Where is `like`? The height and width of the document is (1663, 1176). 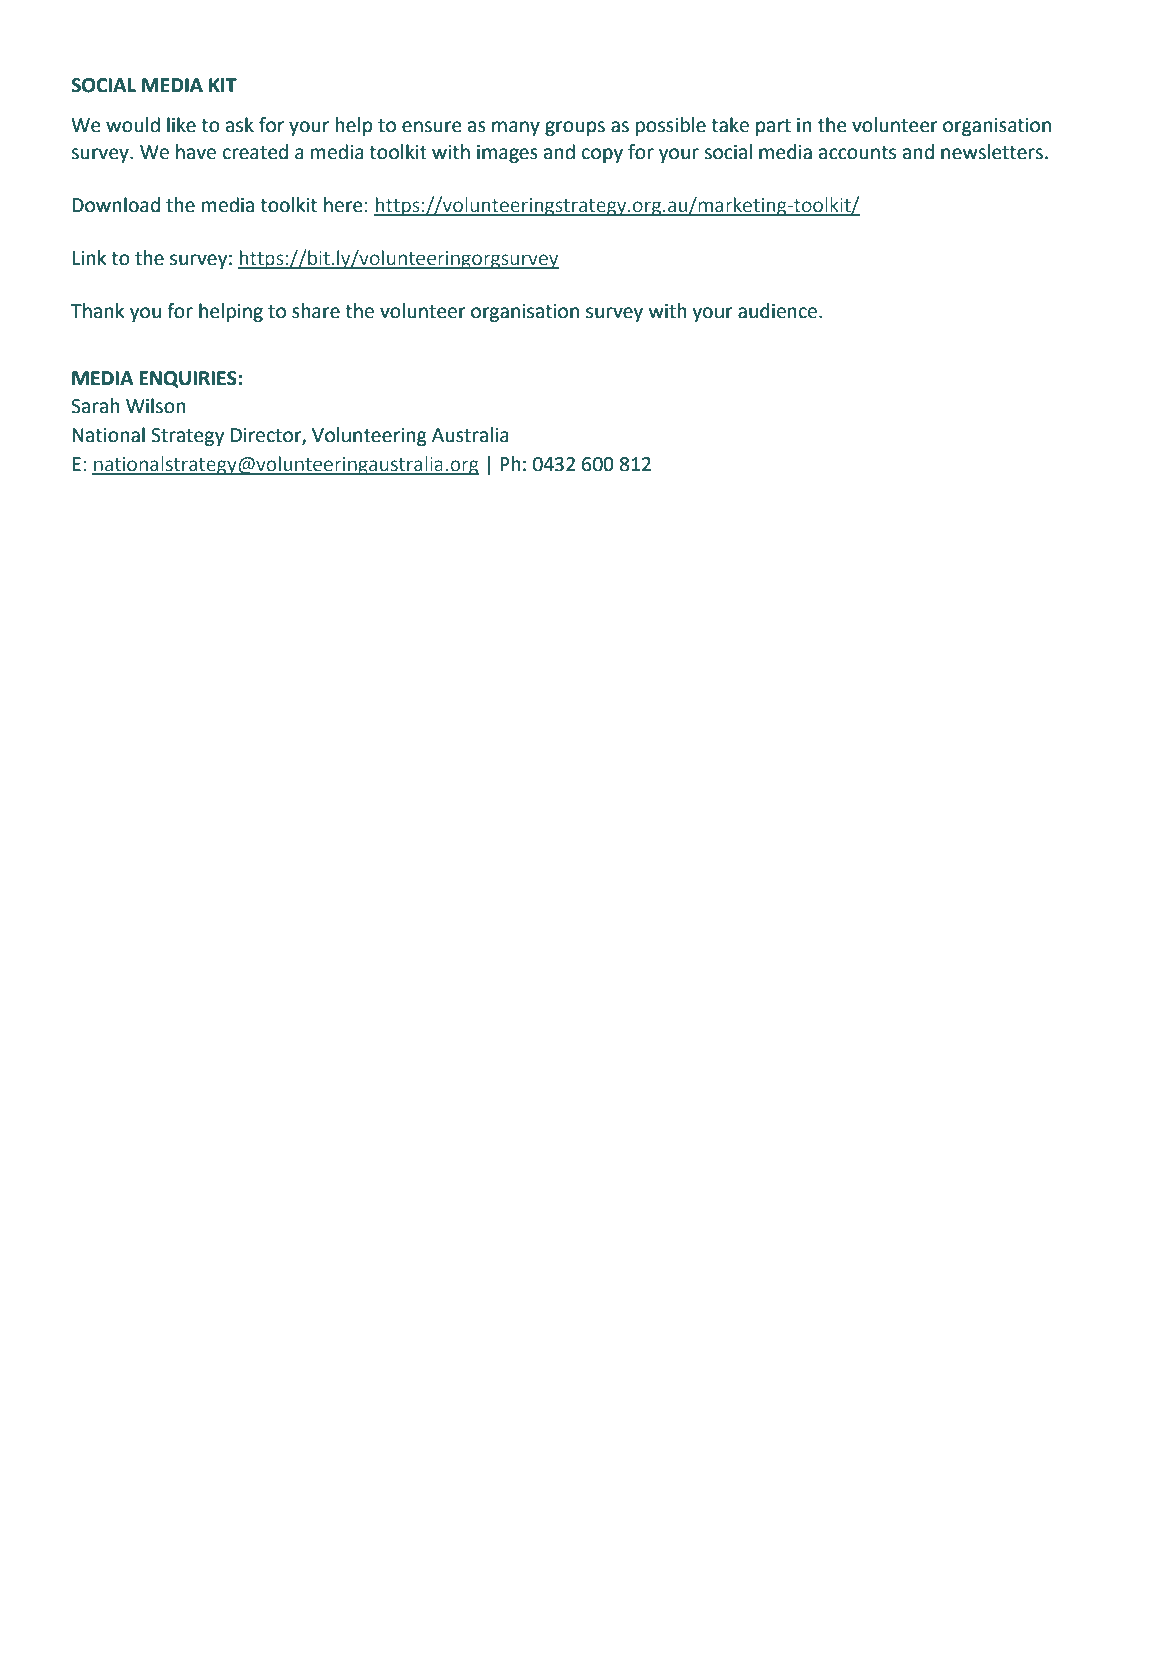
like is located at coordinates (181, 125).
